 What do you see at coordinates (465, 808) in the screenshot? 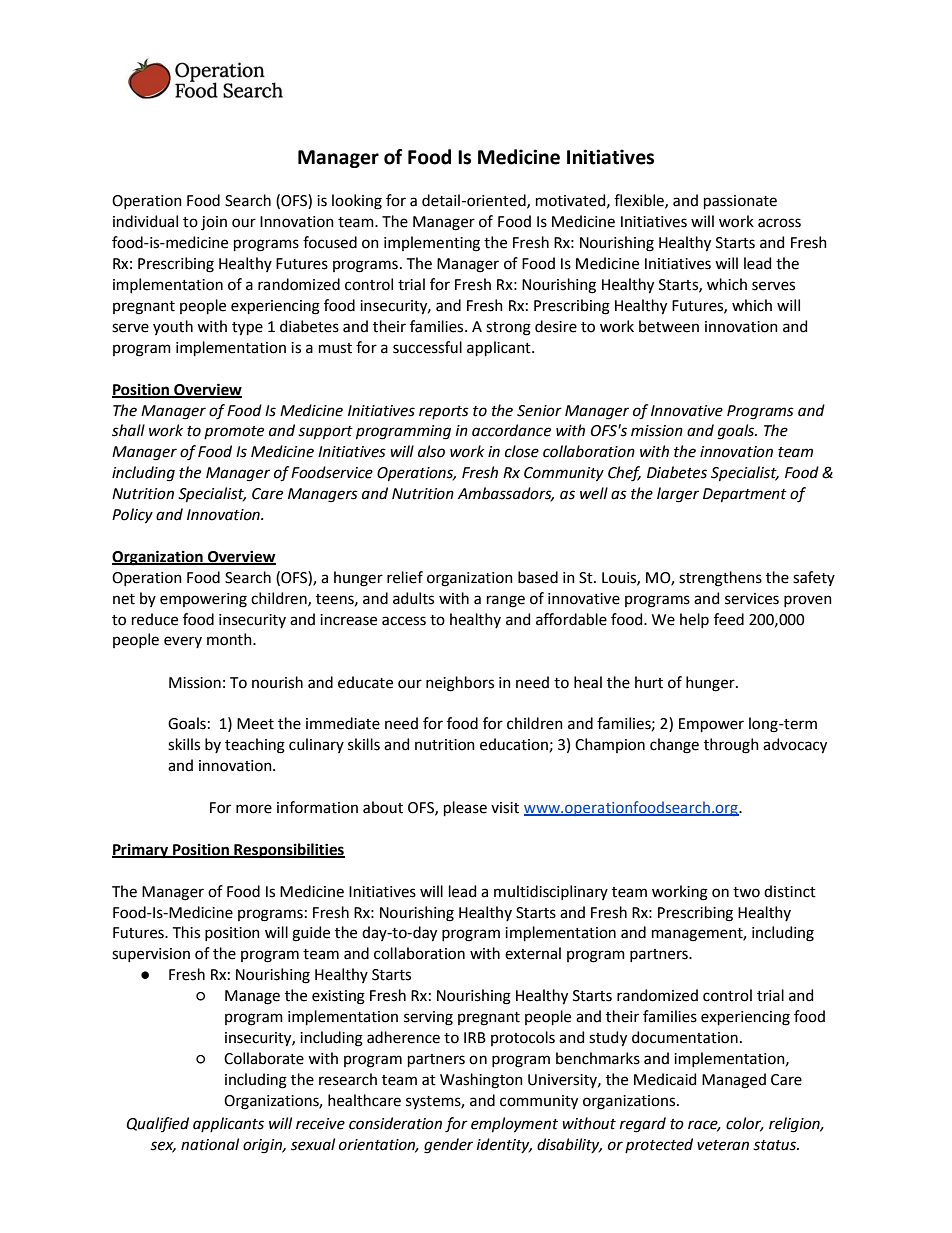
I see `please` at bounding box center [465, 808].
